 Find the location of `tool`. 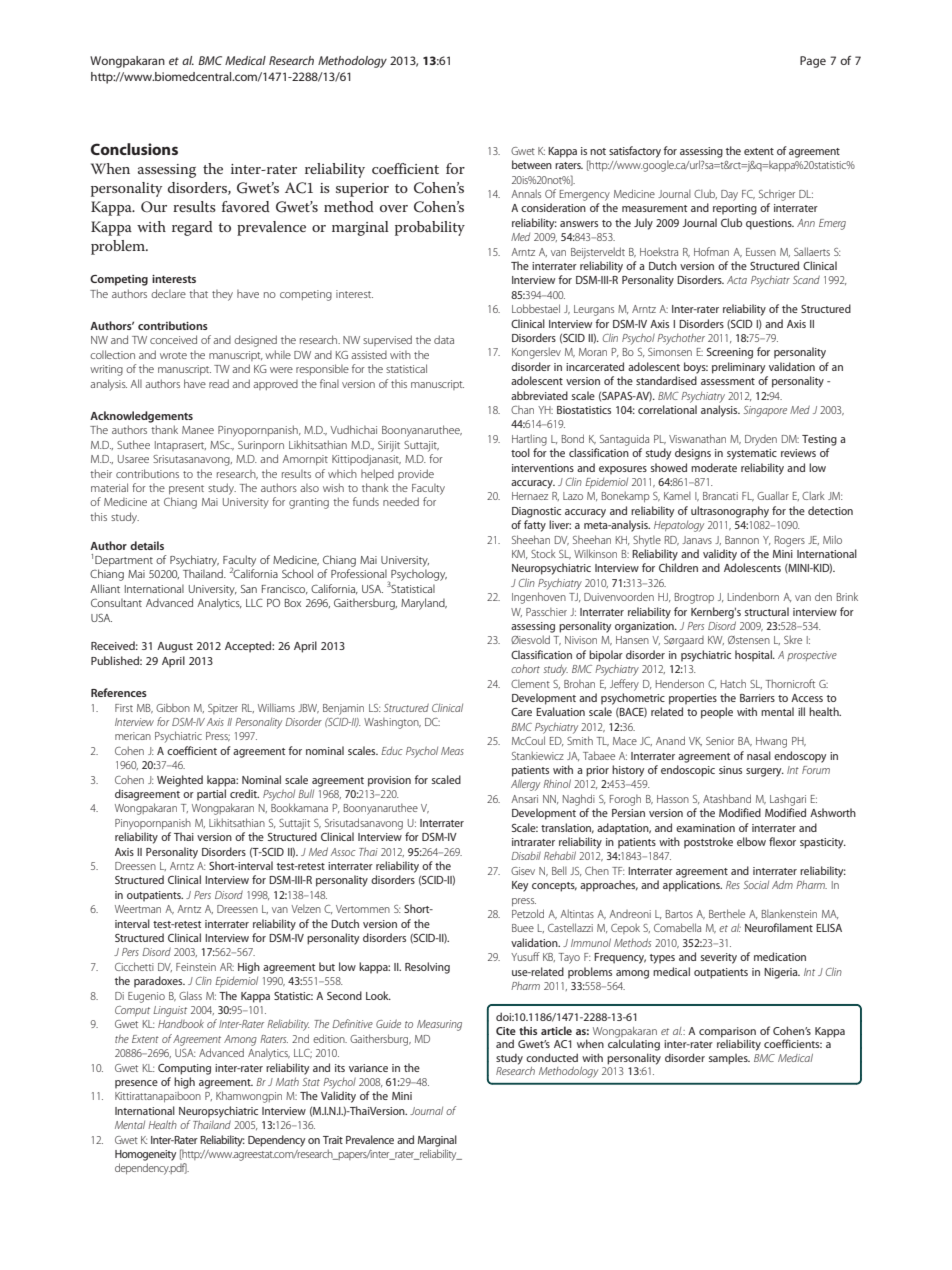

tool is located at coordinates (520, 452).
